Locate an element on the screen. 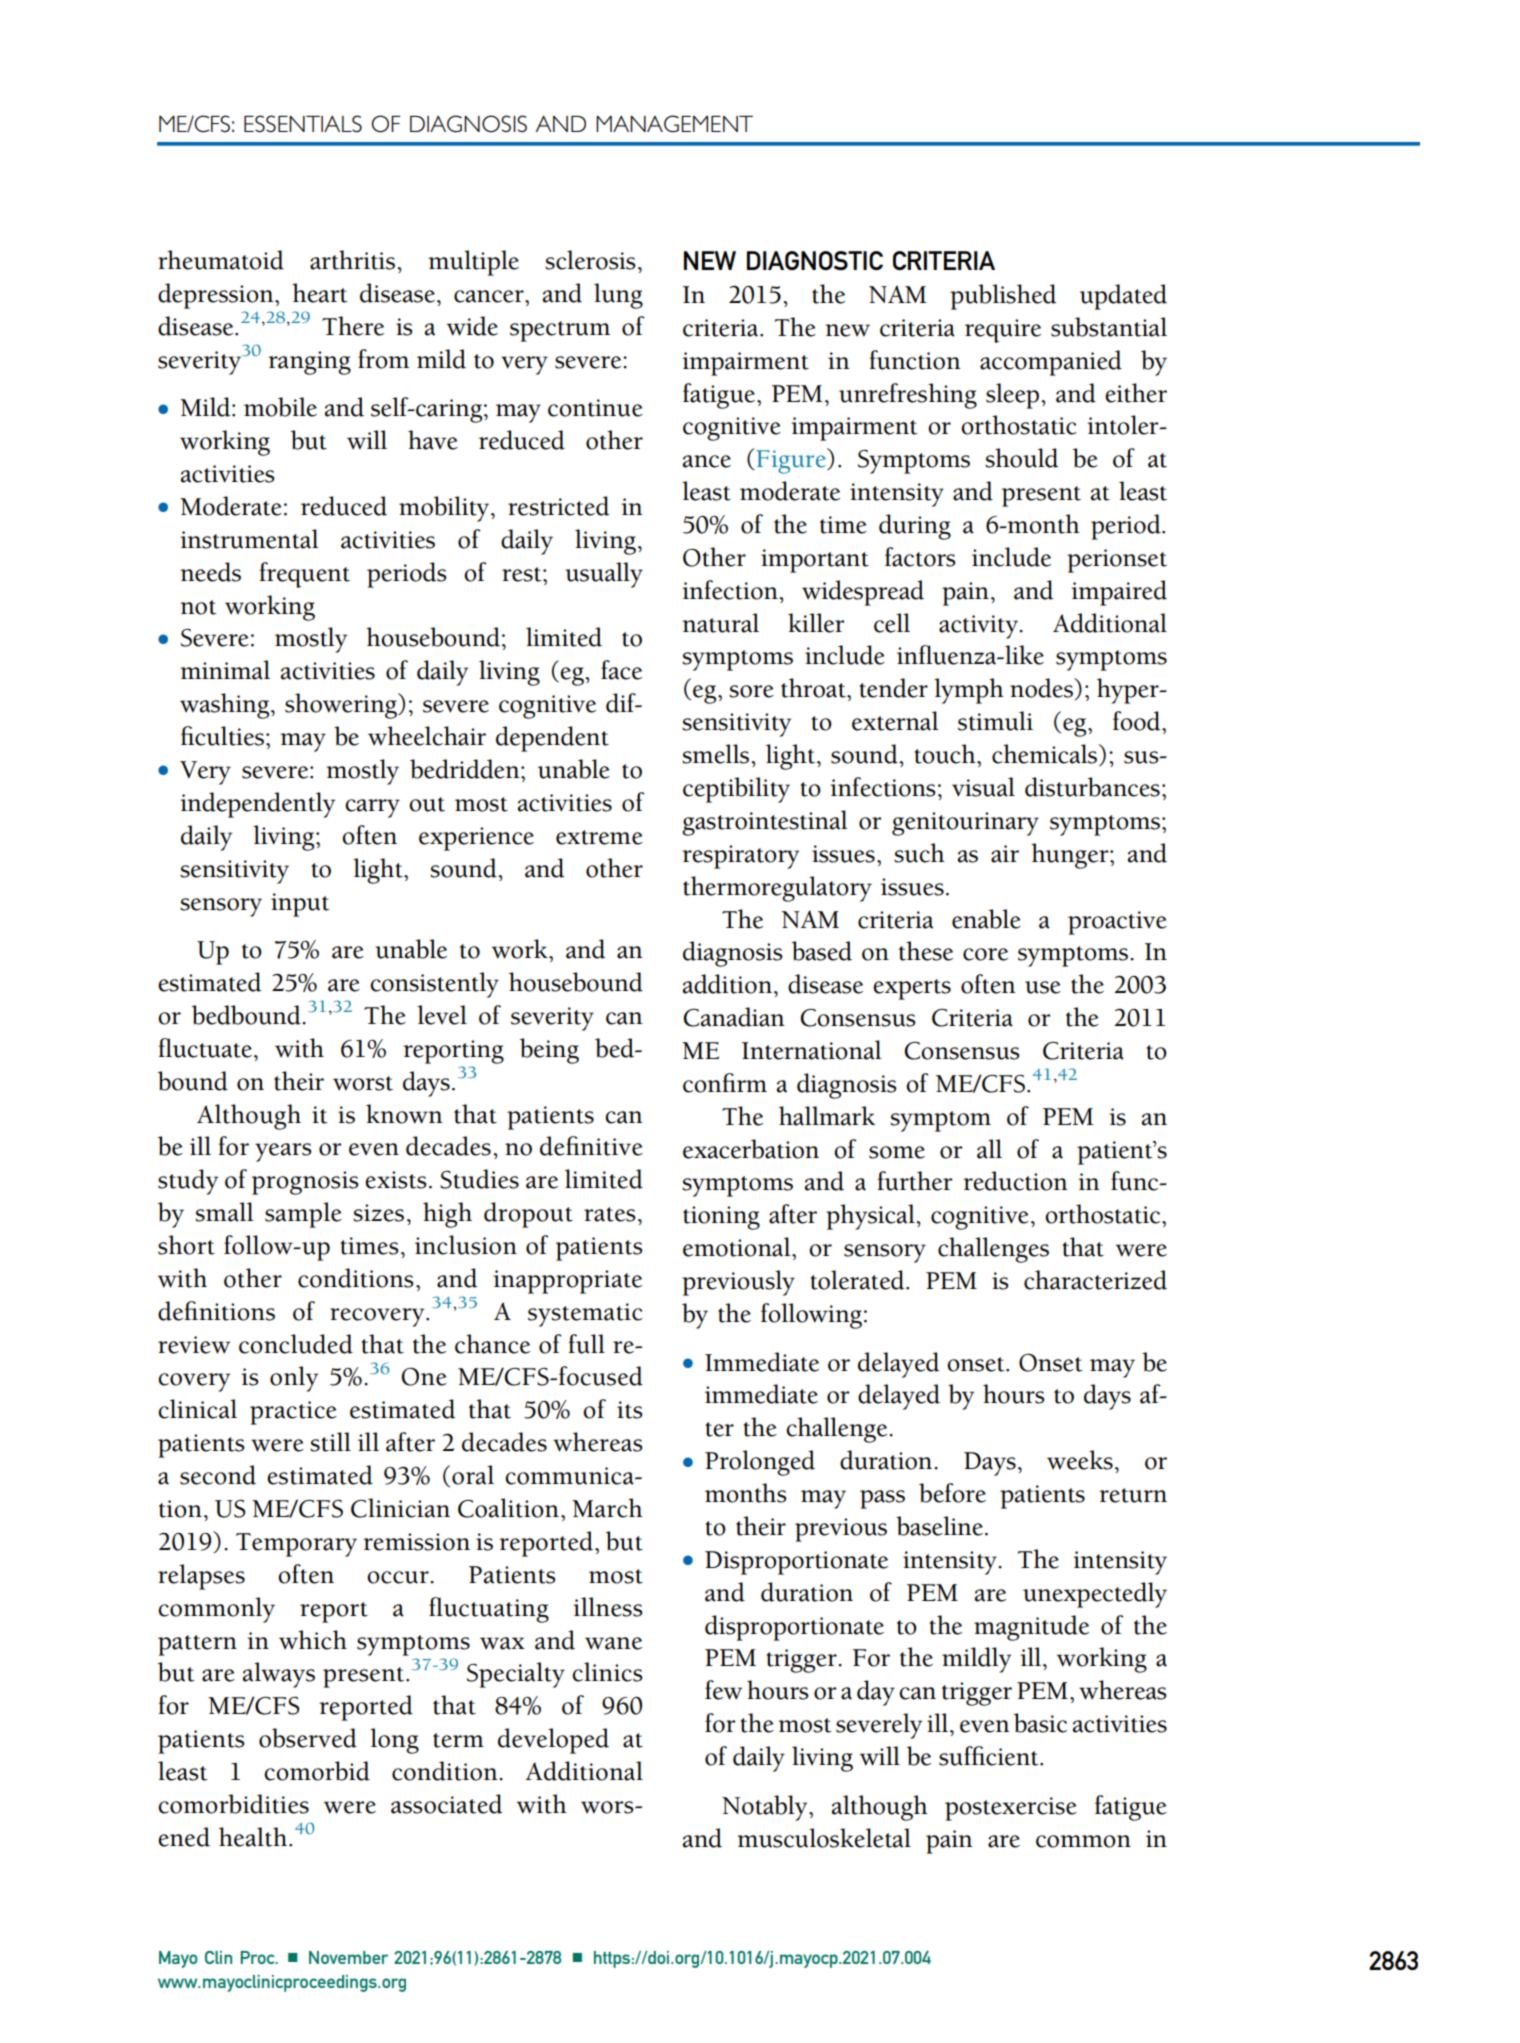 The image size is (1520, 2043). ESSENTIALS is located at coordinates (303, 123).
